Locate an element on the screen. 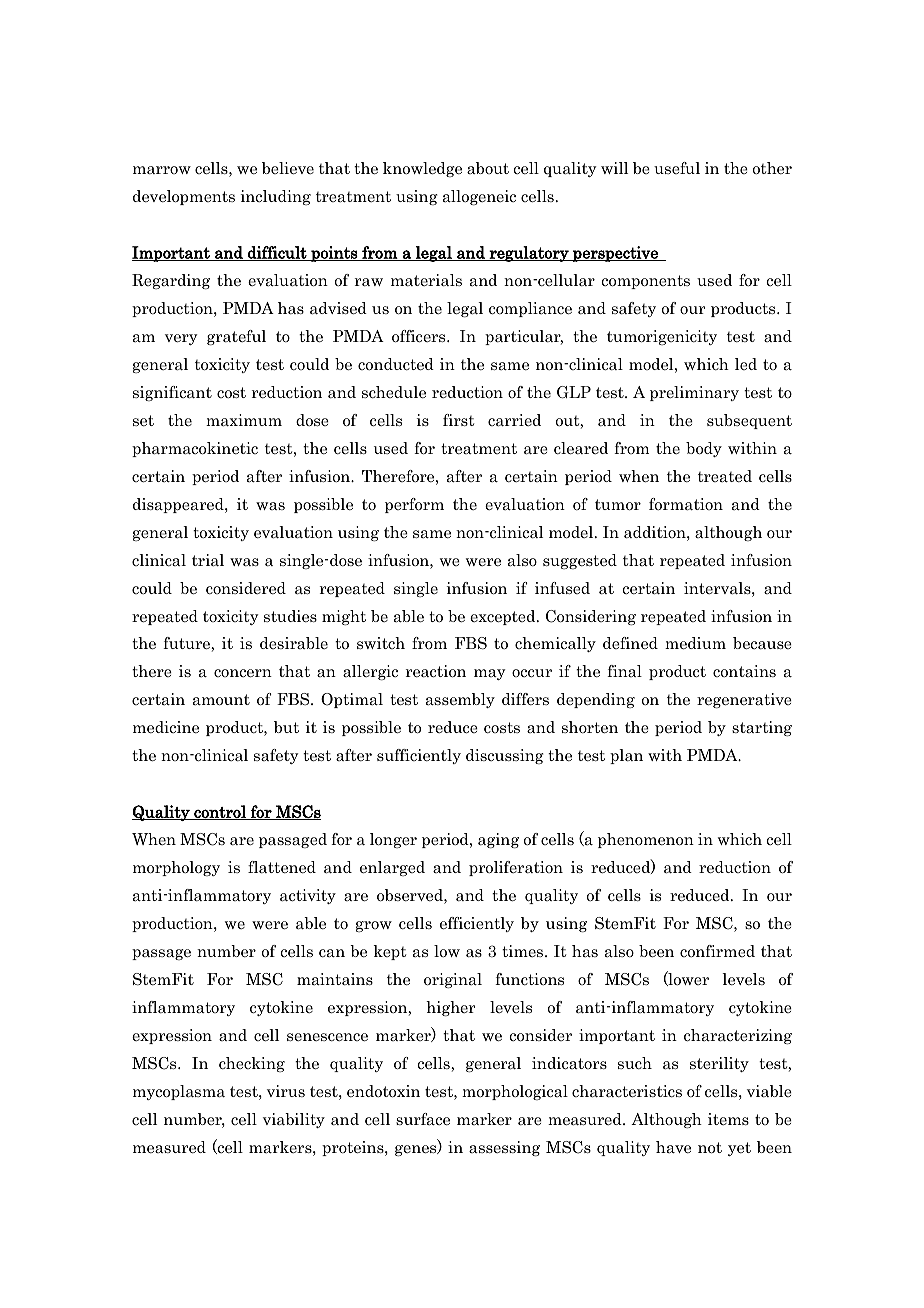  perform is located at coordinates (414, 505).
